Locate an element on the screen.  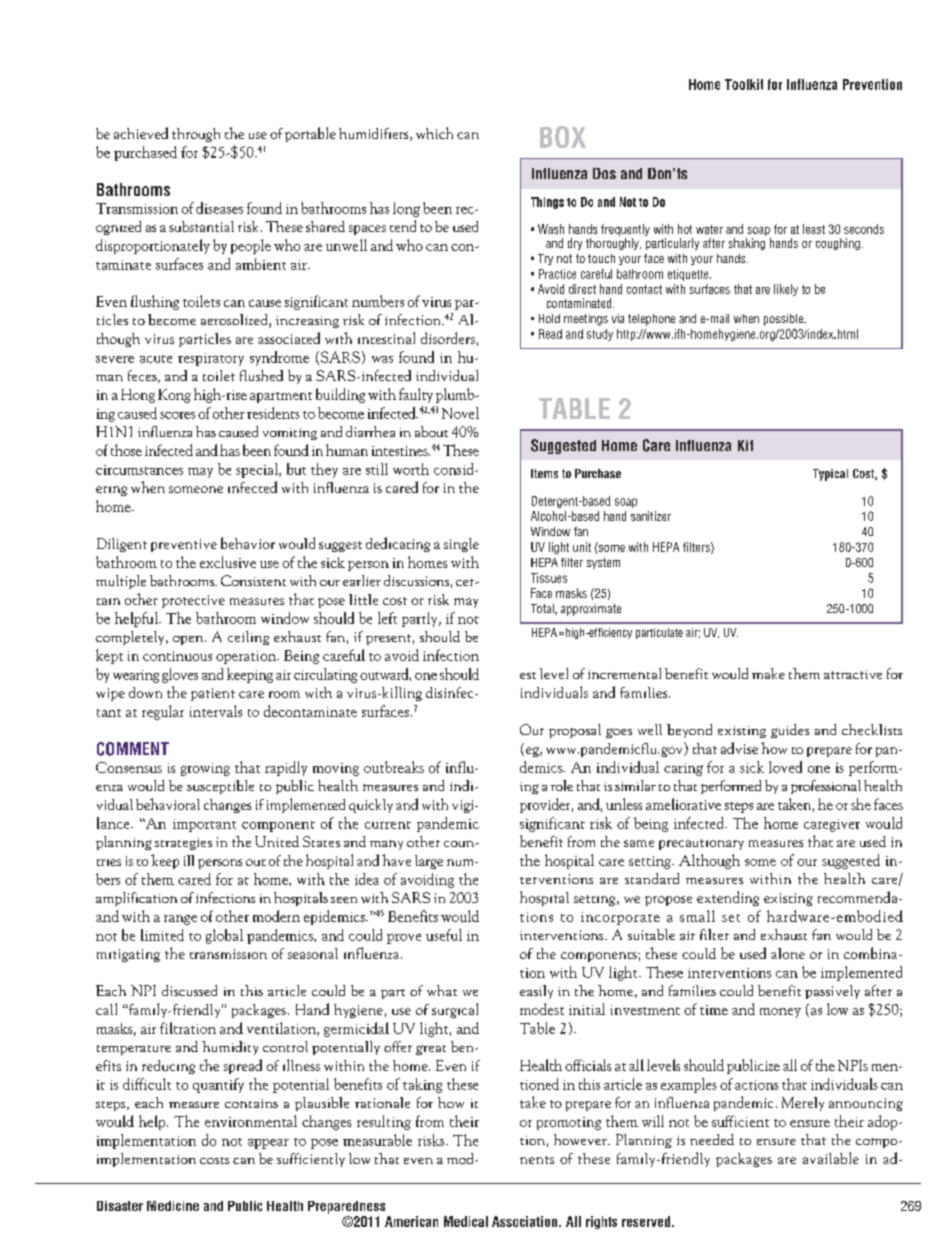
Toolkit is located at coordinates (744, 84).
